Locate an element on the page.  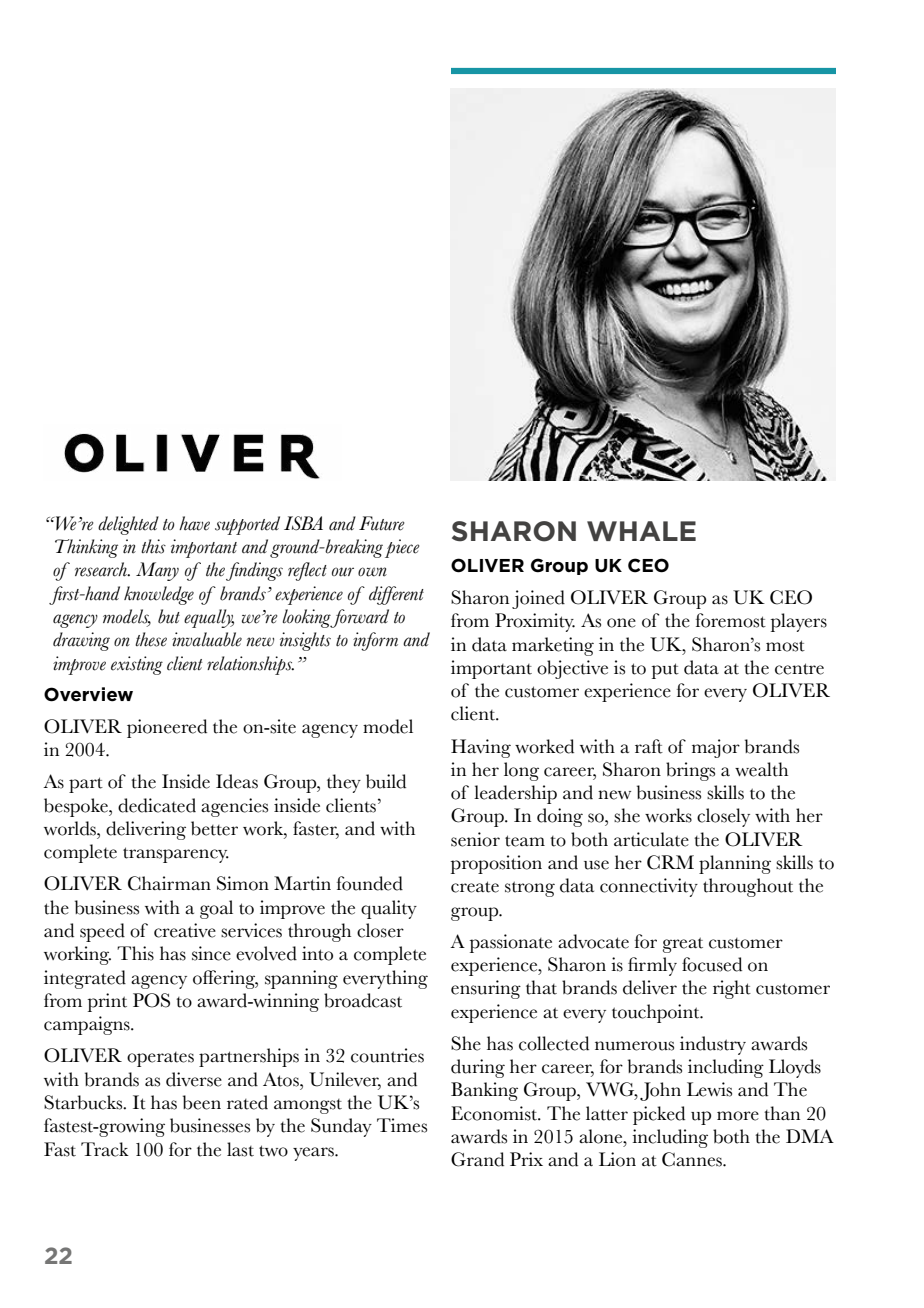
piece is located at coordinates (402, 548).
